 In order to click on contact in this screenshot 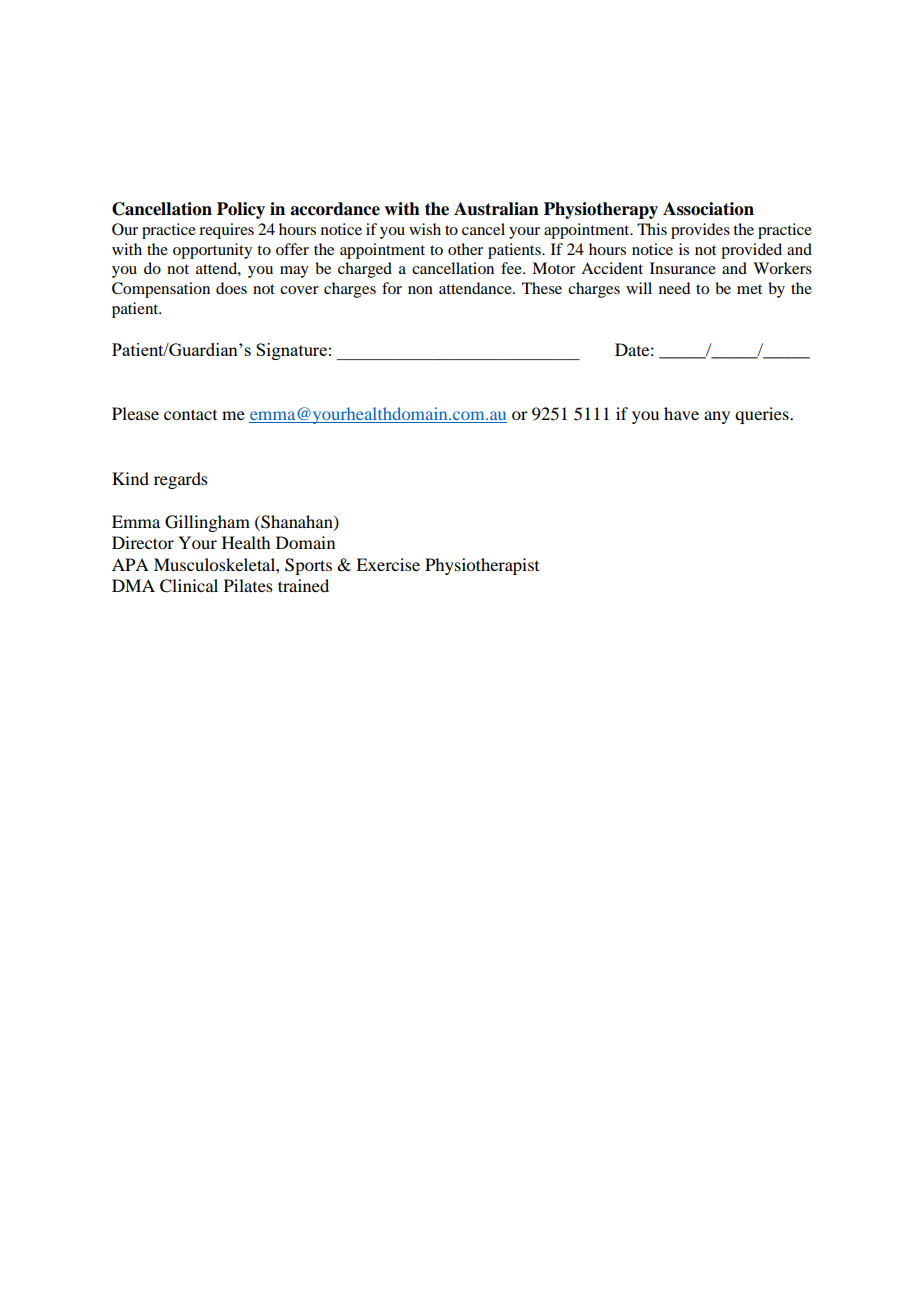, I will do `click(190, 414)`.
